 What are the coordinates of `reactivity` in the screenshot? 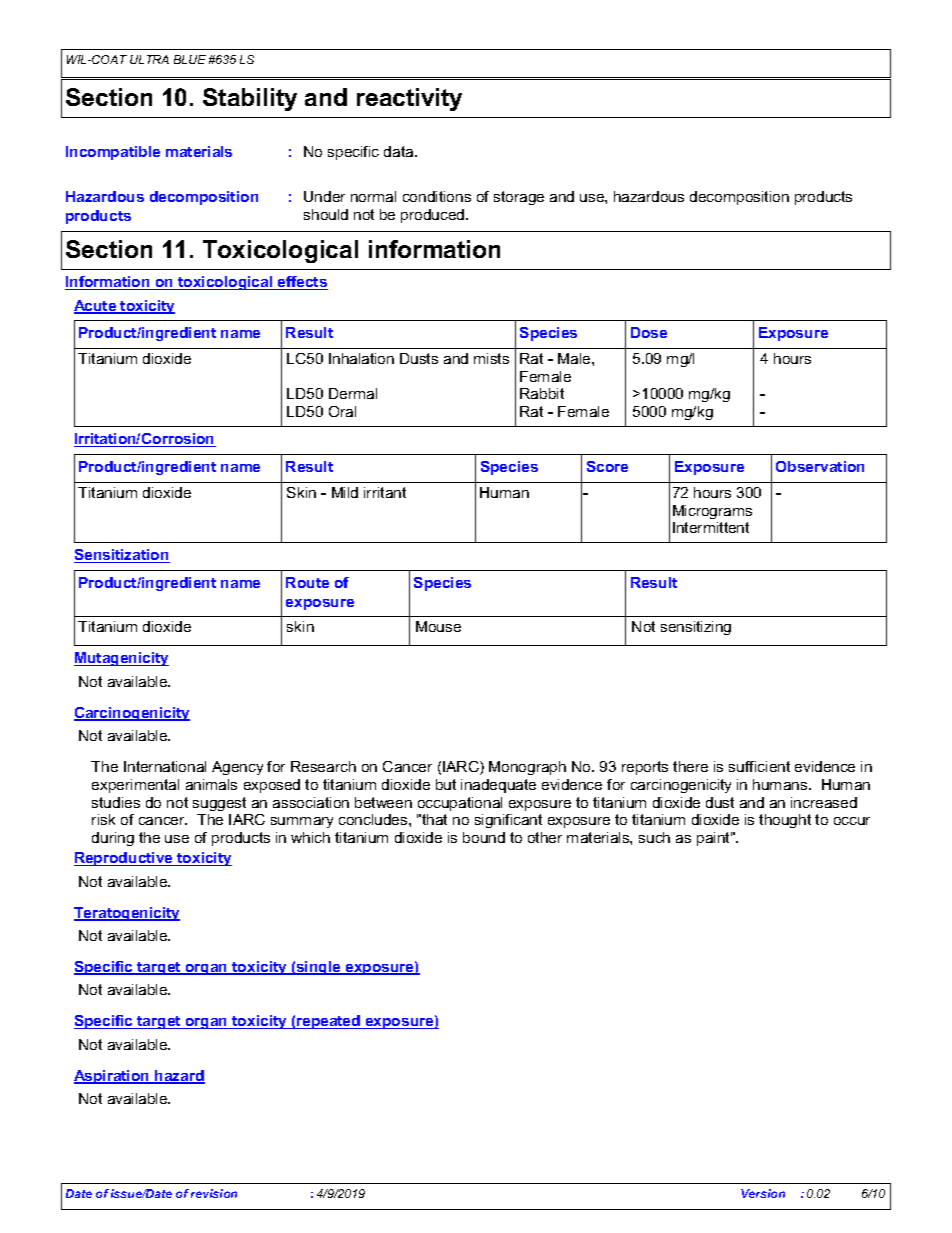 It's located at (409, 99).
